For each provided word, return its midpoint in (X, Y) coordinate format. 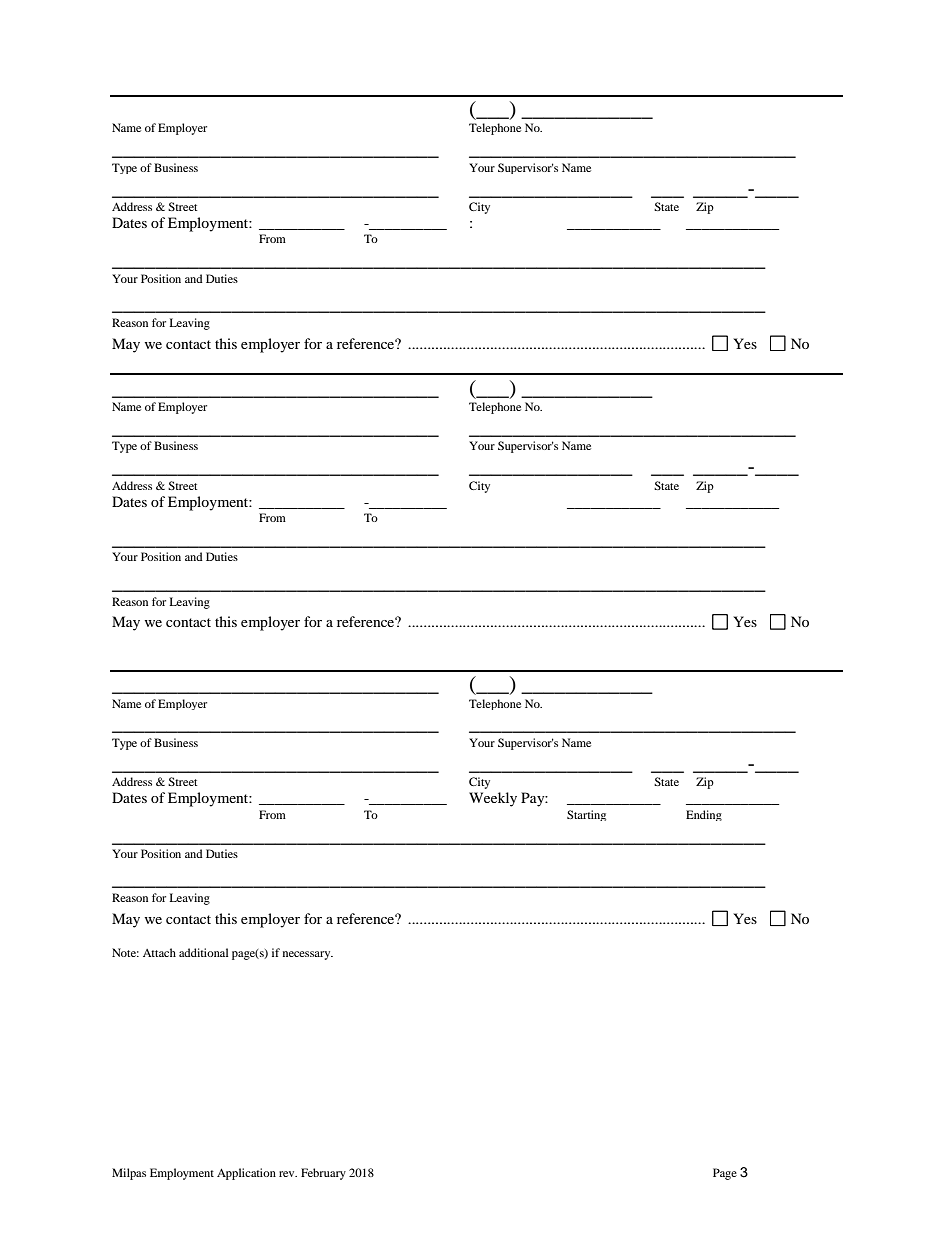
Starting (586, 815)
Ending (704, 815)
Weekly (493, 799)
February (323, 1174)
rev (288, 1174)
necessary (308, 955)
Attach (159, 952)
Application (246, 1174)
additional (203, 952)
